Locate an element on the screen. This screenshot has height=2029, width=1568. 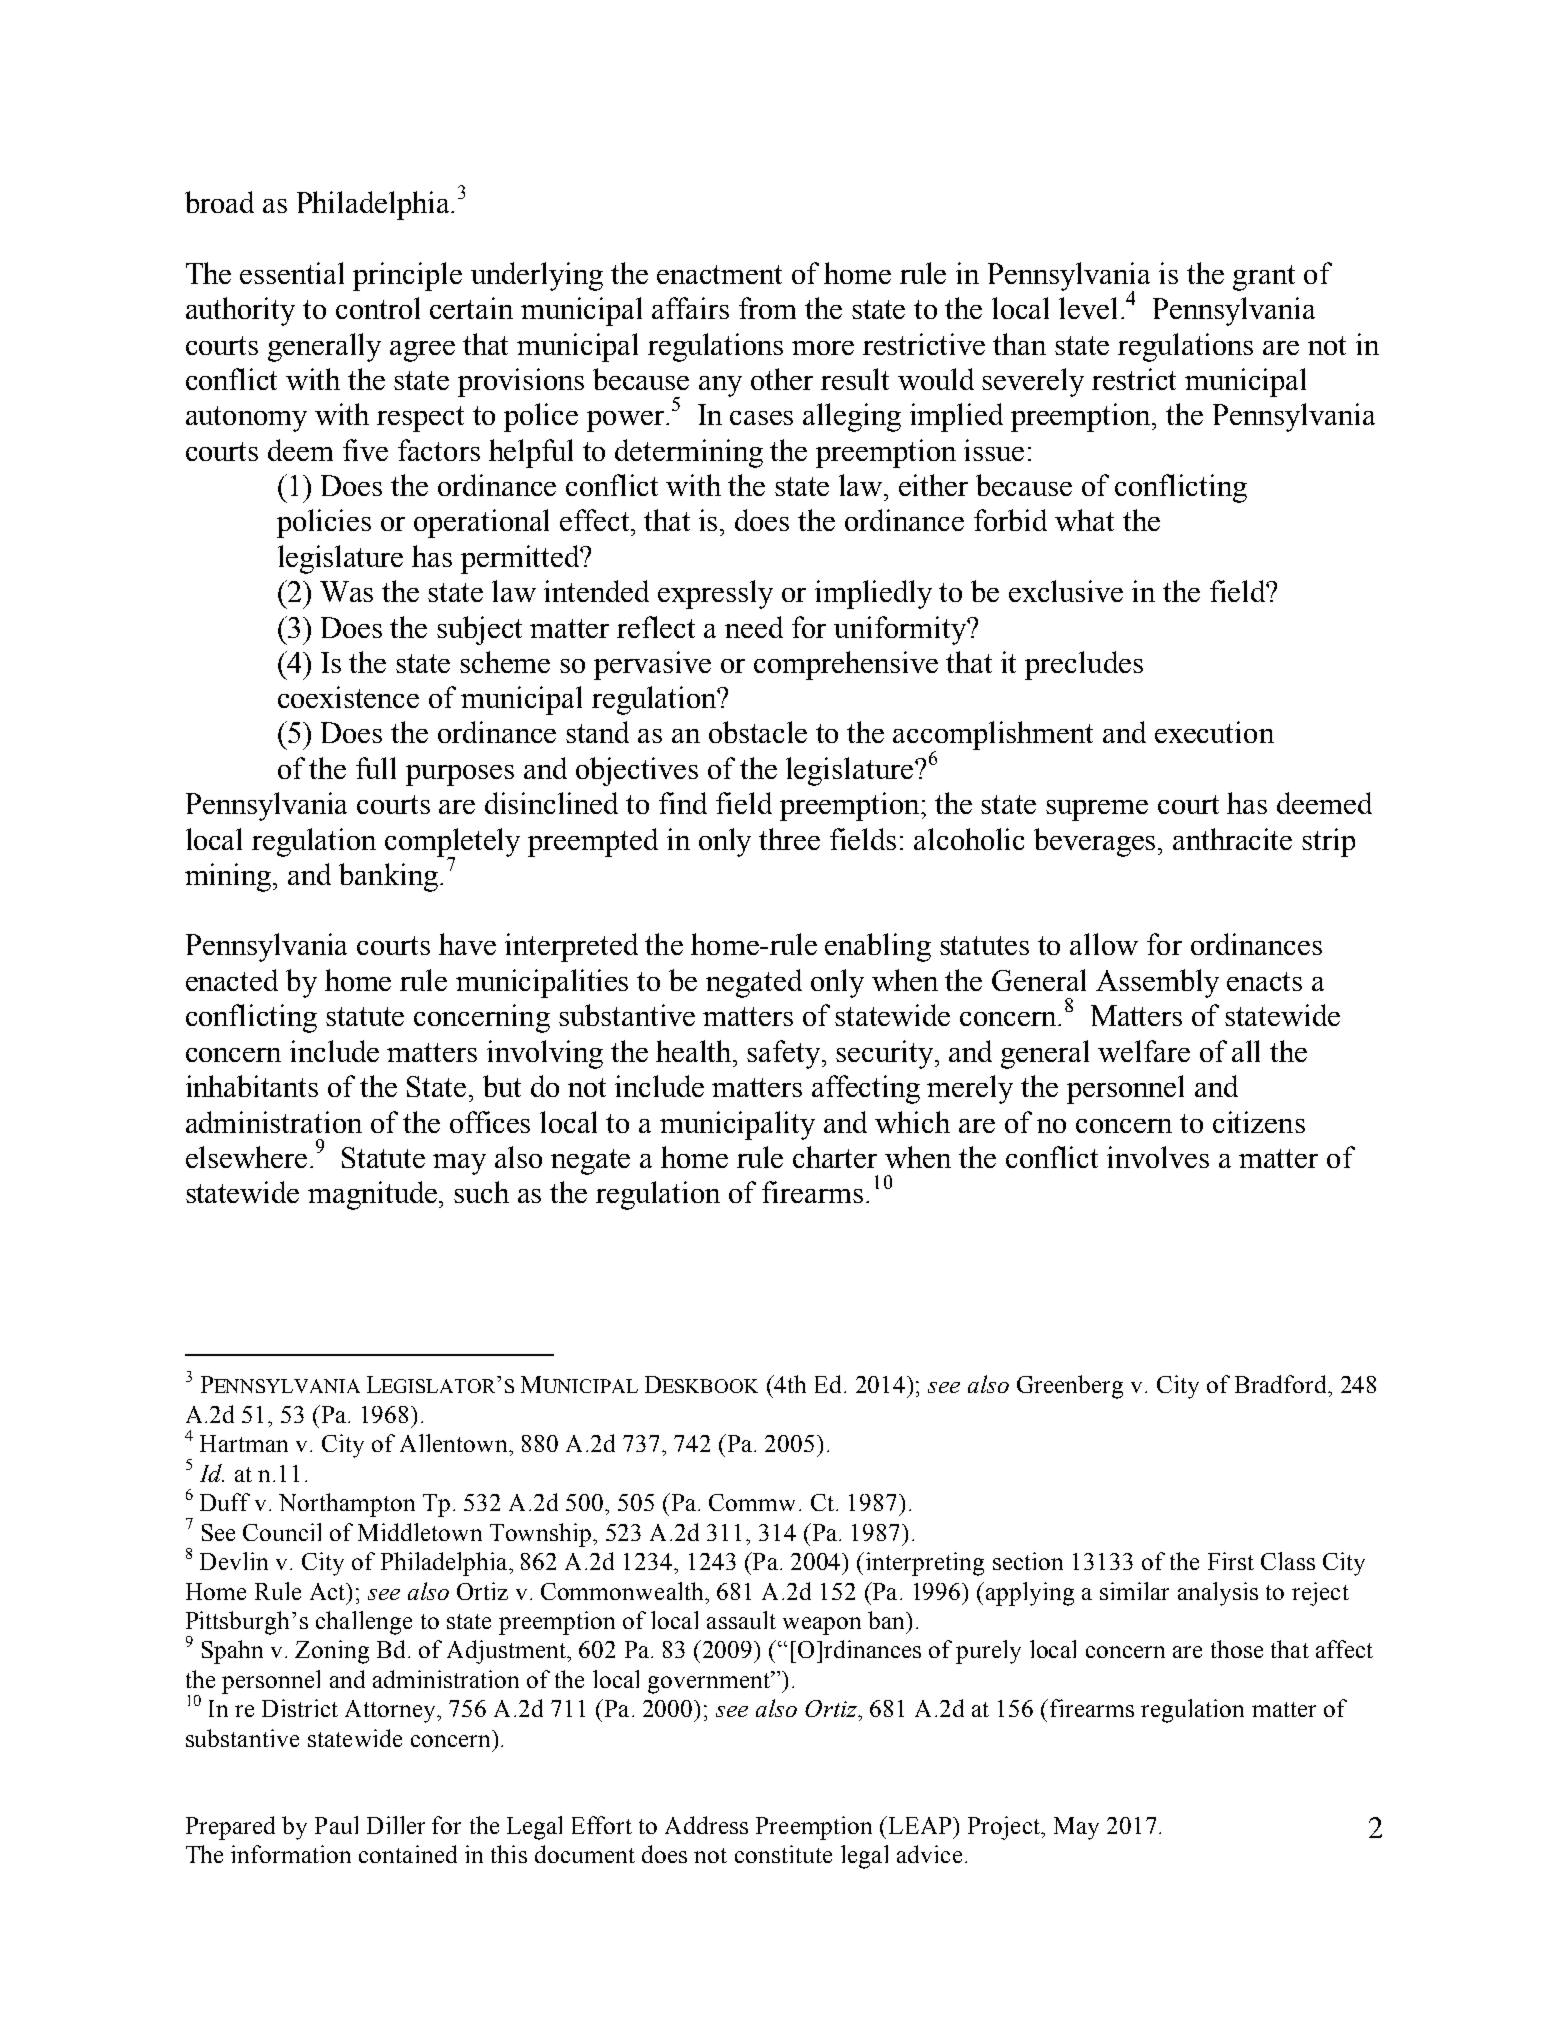
magnitude is located at coordinates (374, 1195).
